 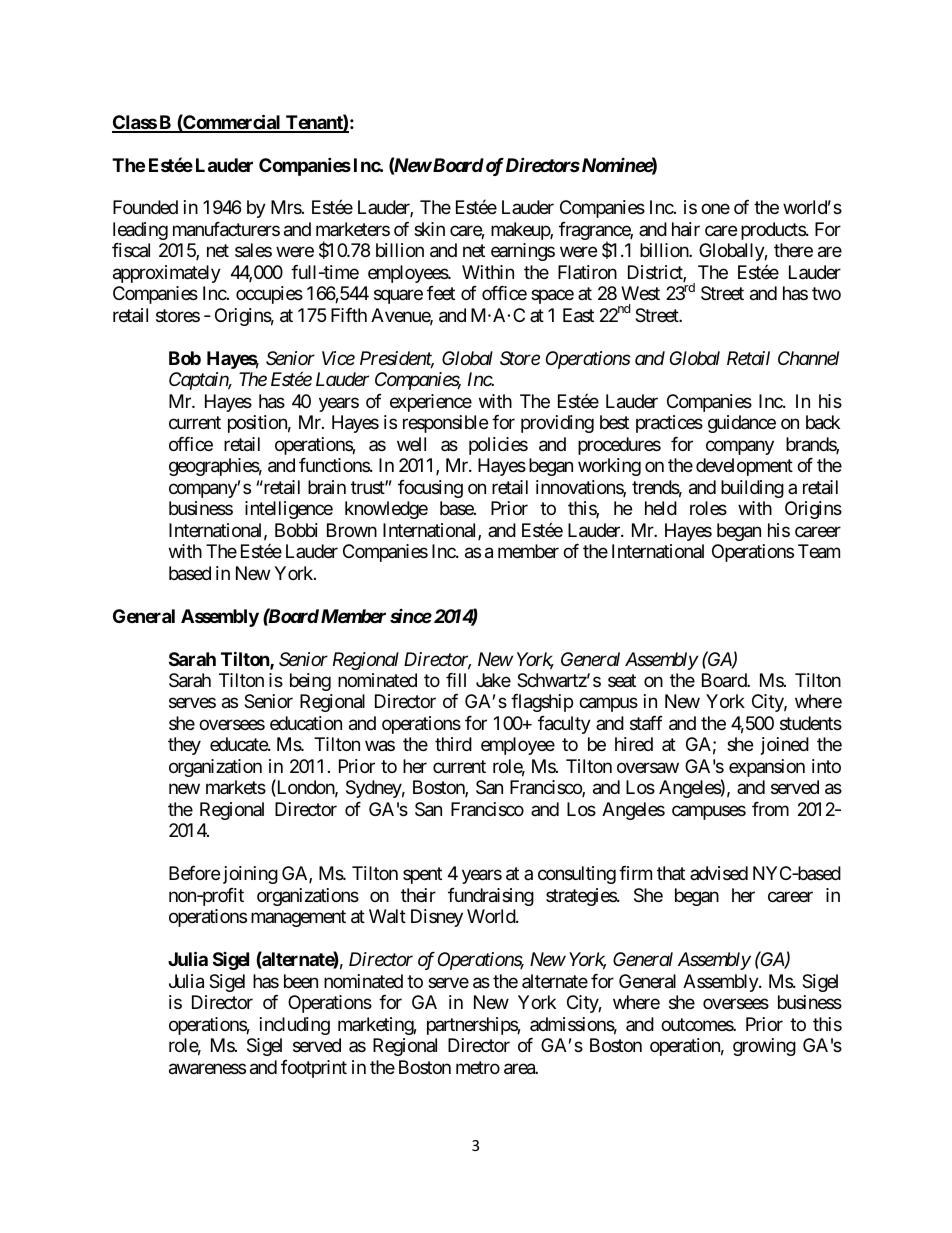 What do you see at coordinates (686, 229) in the screenshot?
I see `hair` at bounding box center [686, 229].
